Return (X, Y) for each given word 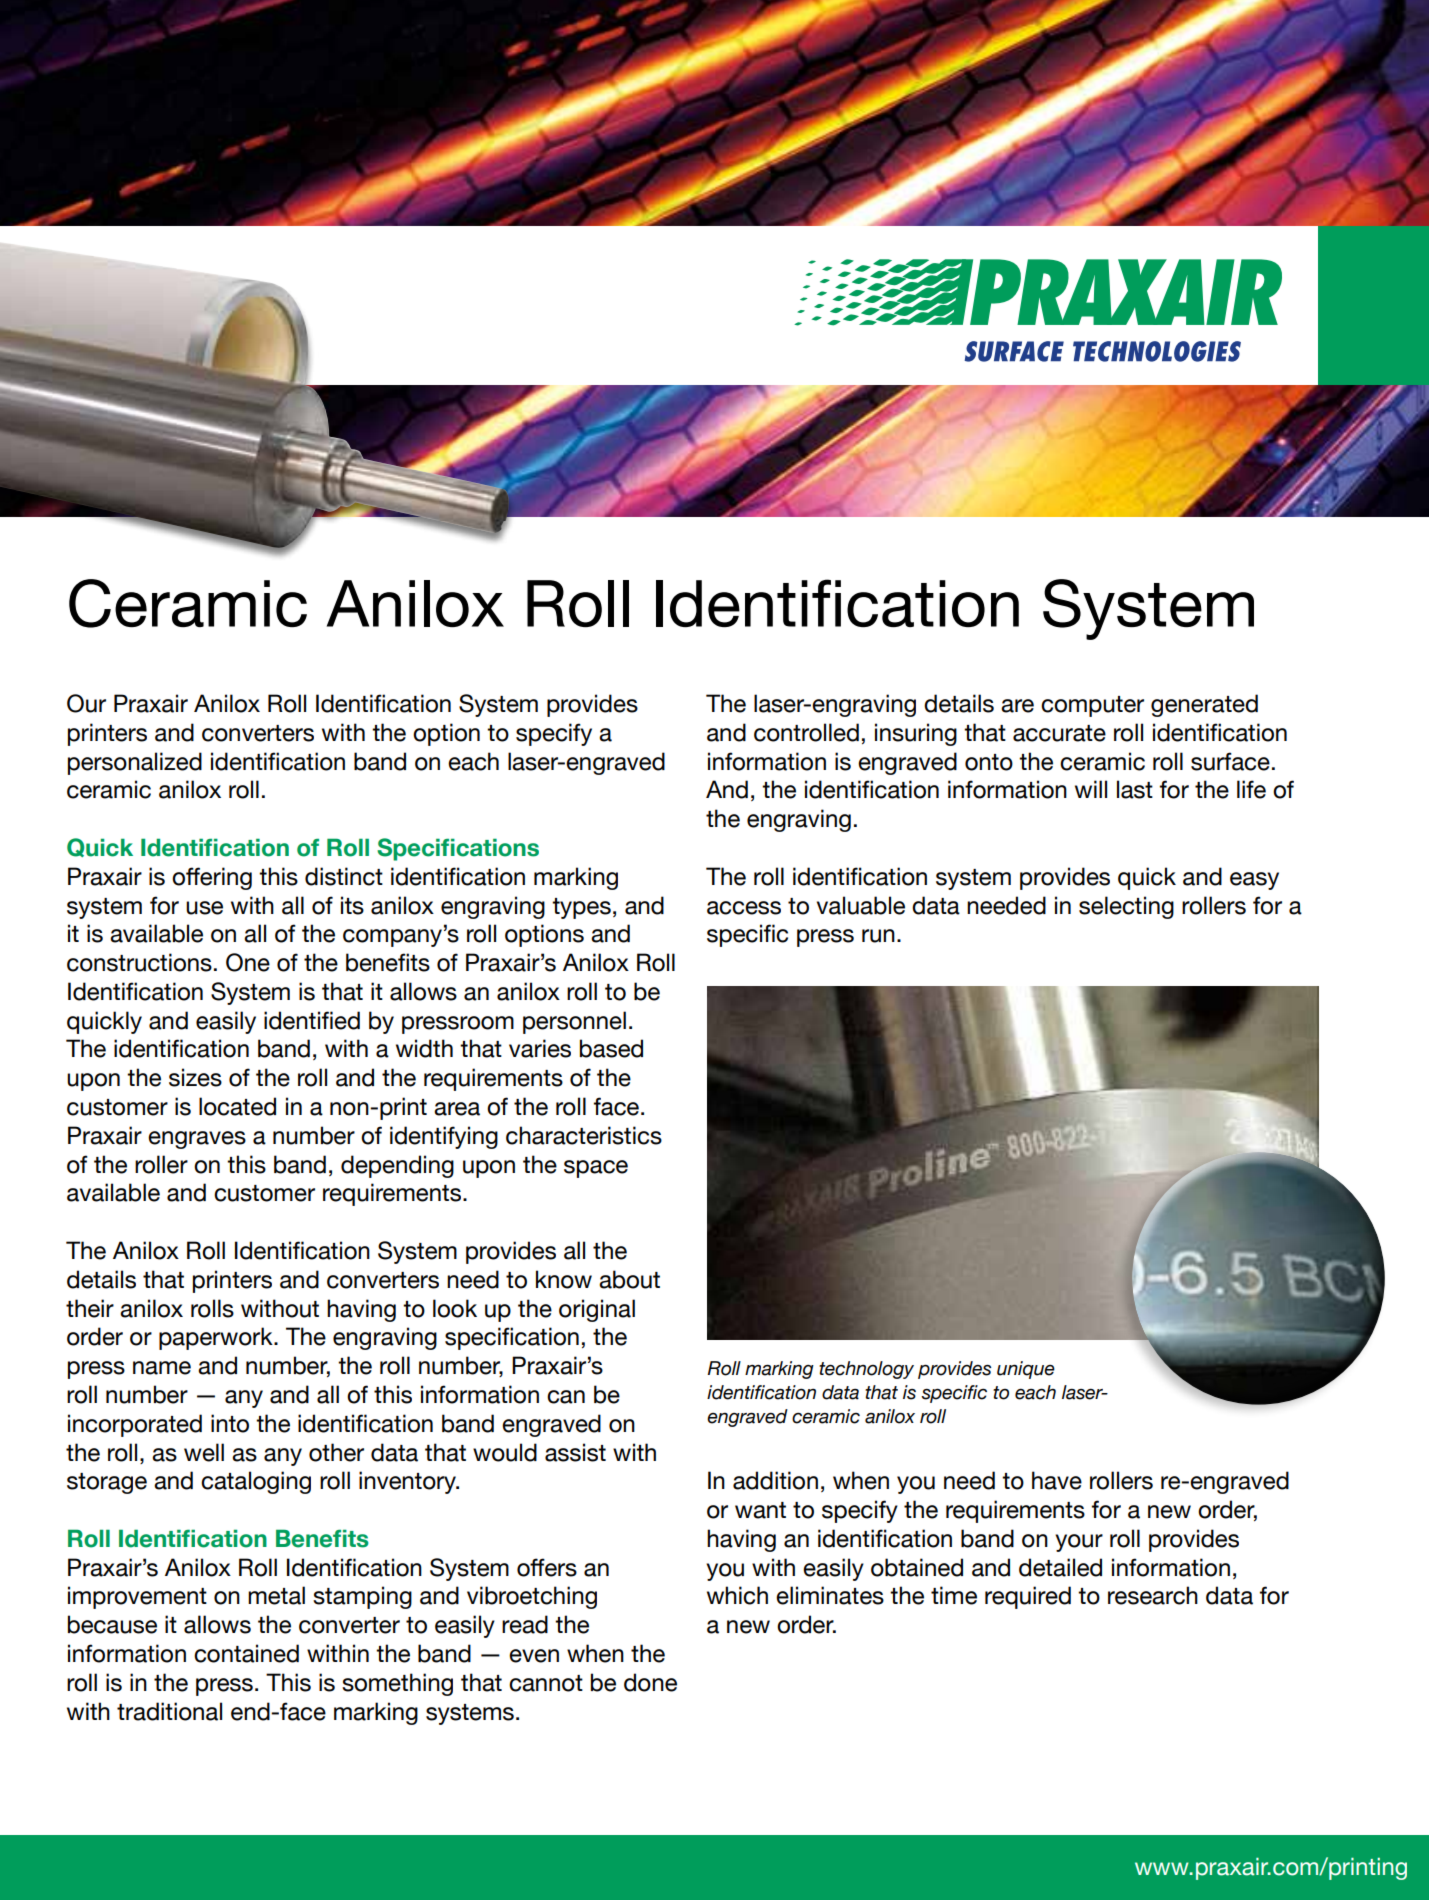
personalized (135, 763)
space (596, 1169)
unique (1026, 1370)
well (204, 1452)
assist (575, 1452)
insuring (916, 734)
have (1057, 1480)
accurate (1059, 733)
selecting (1126, 907)
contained (246, 1653)
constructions (139, 962)
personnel (574, 1022)
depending (397, 1166)
